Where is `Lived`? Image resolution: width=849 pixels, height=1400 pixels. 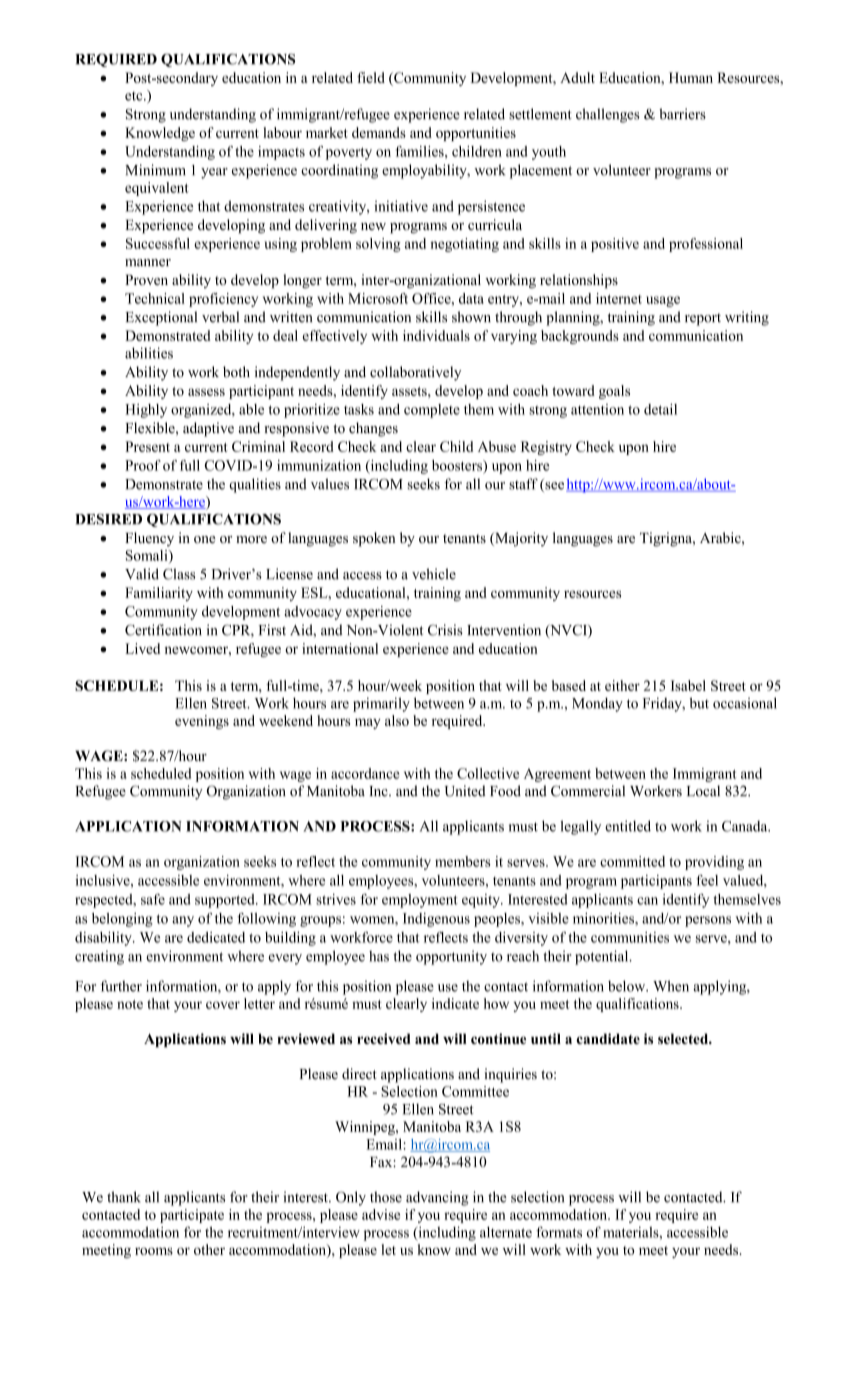 Lived is located at coordinates (142, 648).
